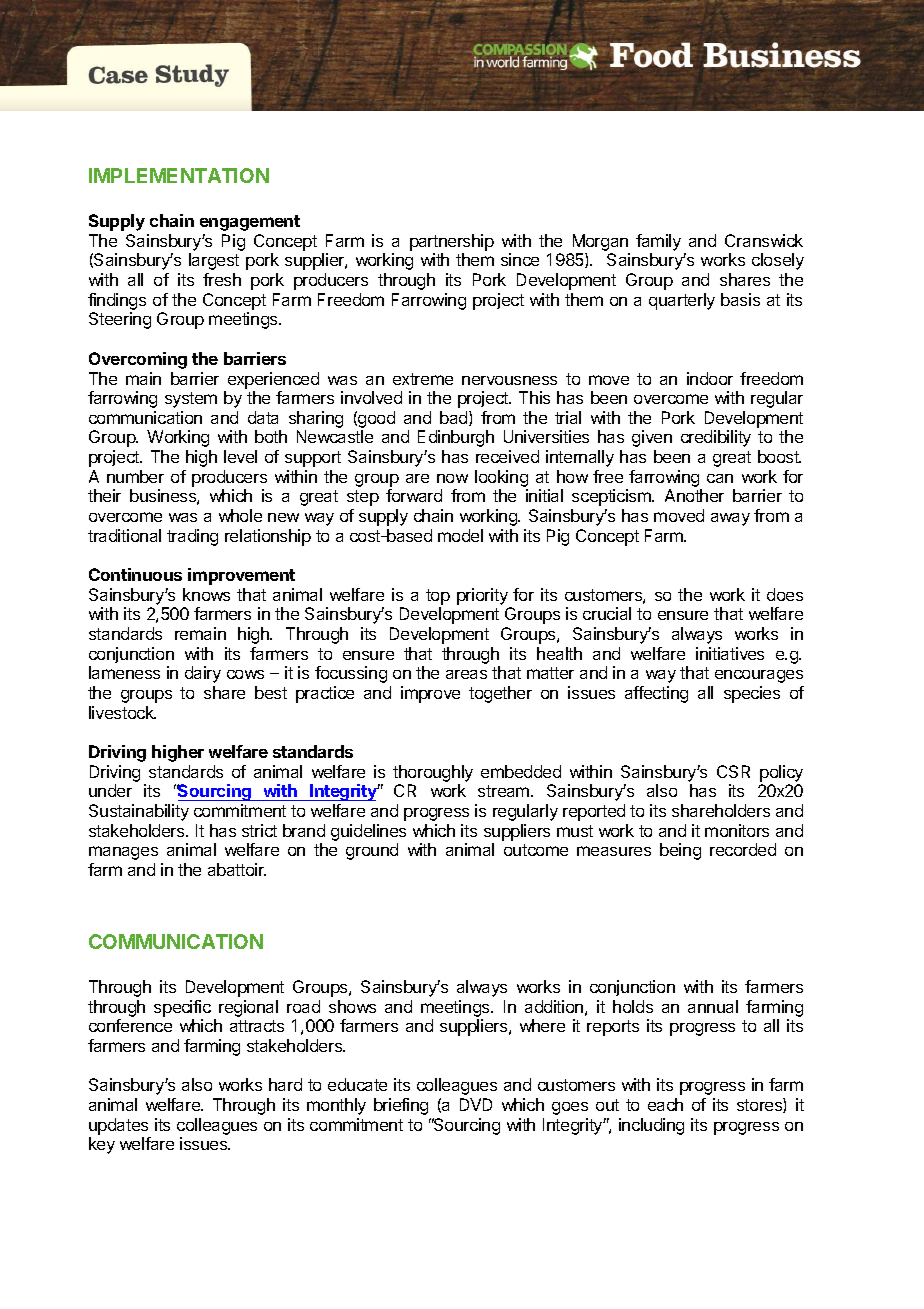  Describe the element at coordinates (118, 1126) in the screenshot. I see `updates` at that location.
